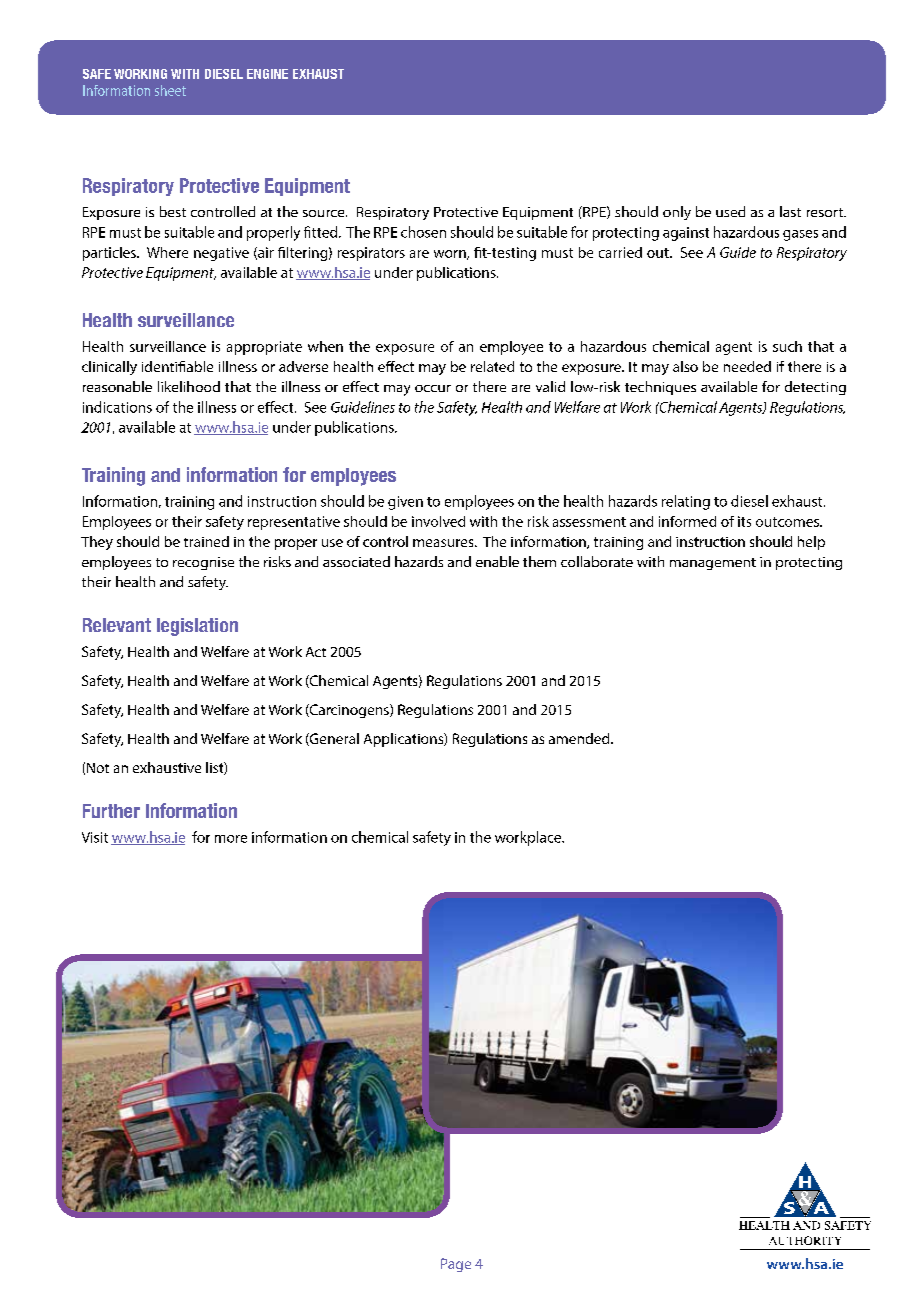  I want to click on more, so click(231, 839).
